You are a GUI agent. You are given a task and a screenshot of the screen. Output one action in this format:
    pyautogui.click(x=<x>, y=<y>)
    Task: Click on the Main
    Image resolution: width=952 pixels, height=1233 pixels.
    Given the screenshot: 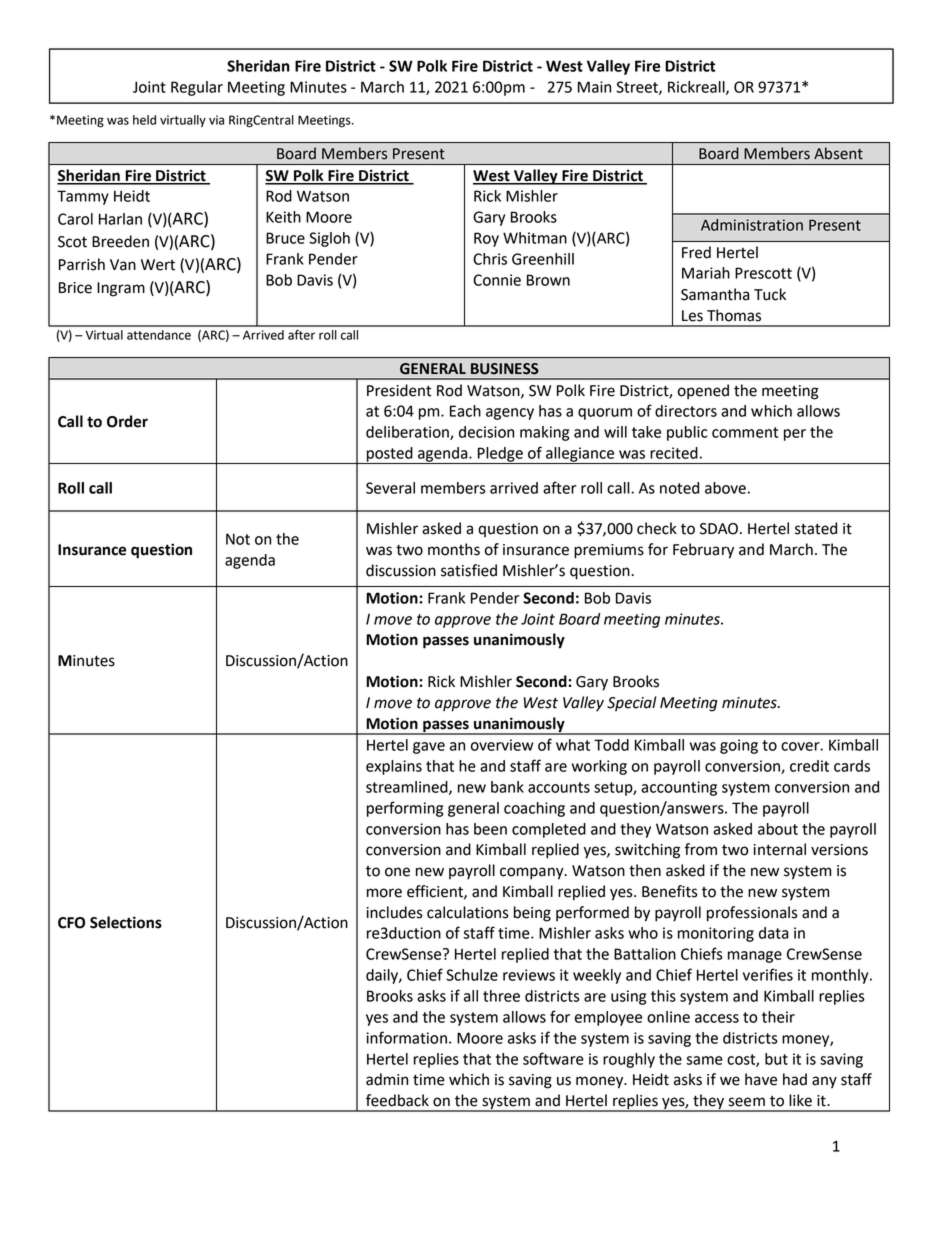 What is the action you would take?
    pyautogui.click(x=594, y=87)
